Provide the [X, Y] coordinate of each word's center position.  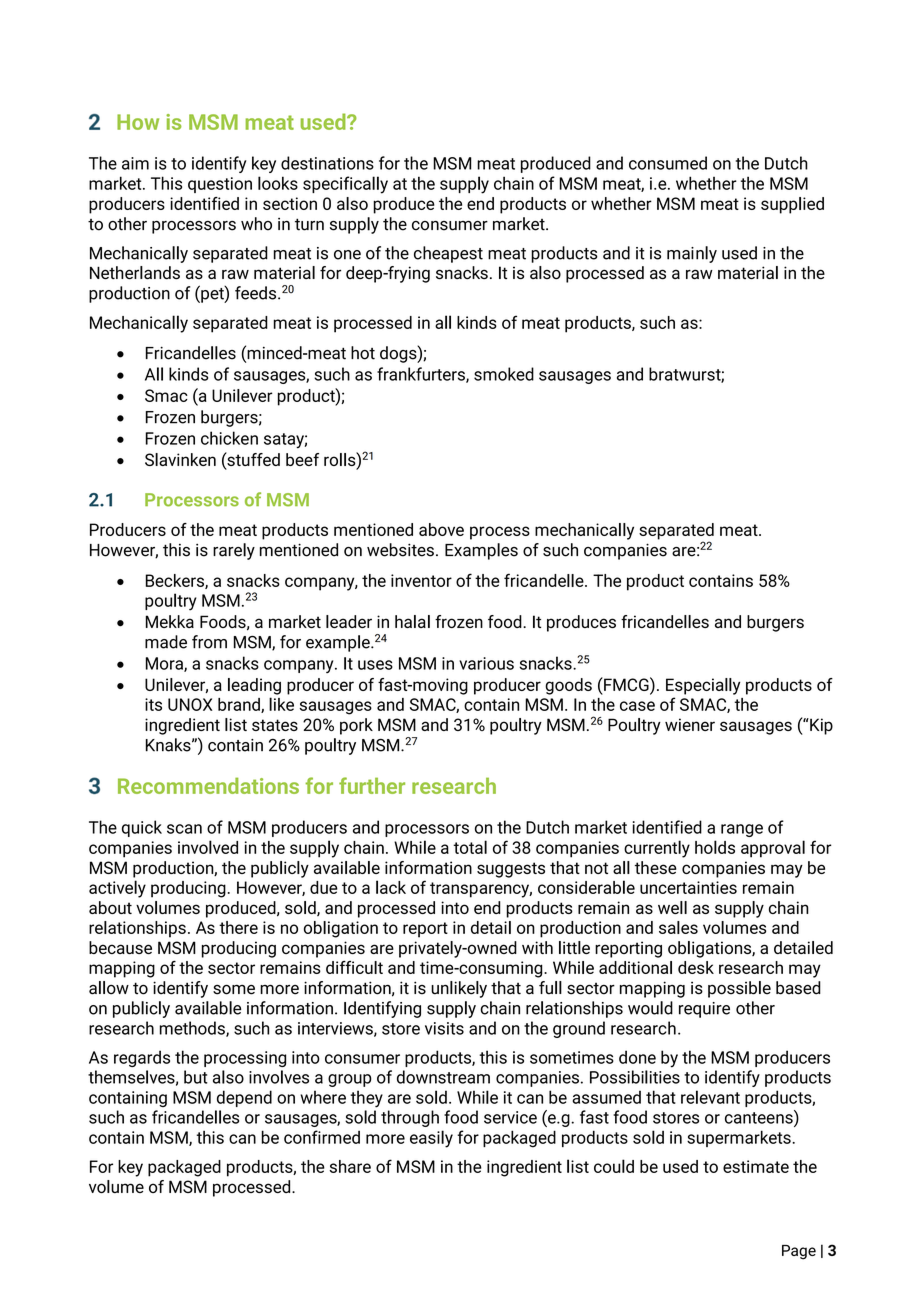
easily [431, 1139]
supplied [792, 205]
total [470, 847]
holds [715, 847]
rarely [234, 551]
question [220, 185]
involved [208, 847]
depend [244, 1098]
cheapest [448, 254]
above [441, 529]
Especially [703, 686]
